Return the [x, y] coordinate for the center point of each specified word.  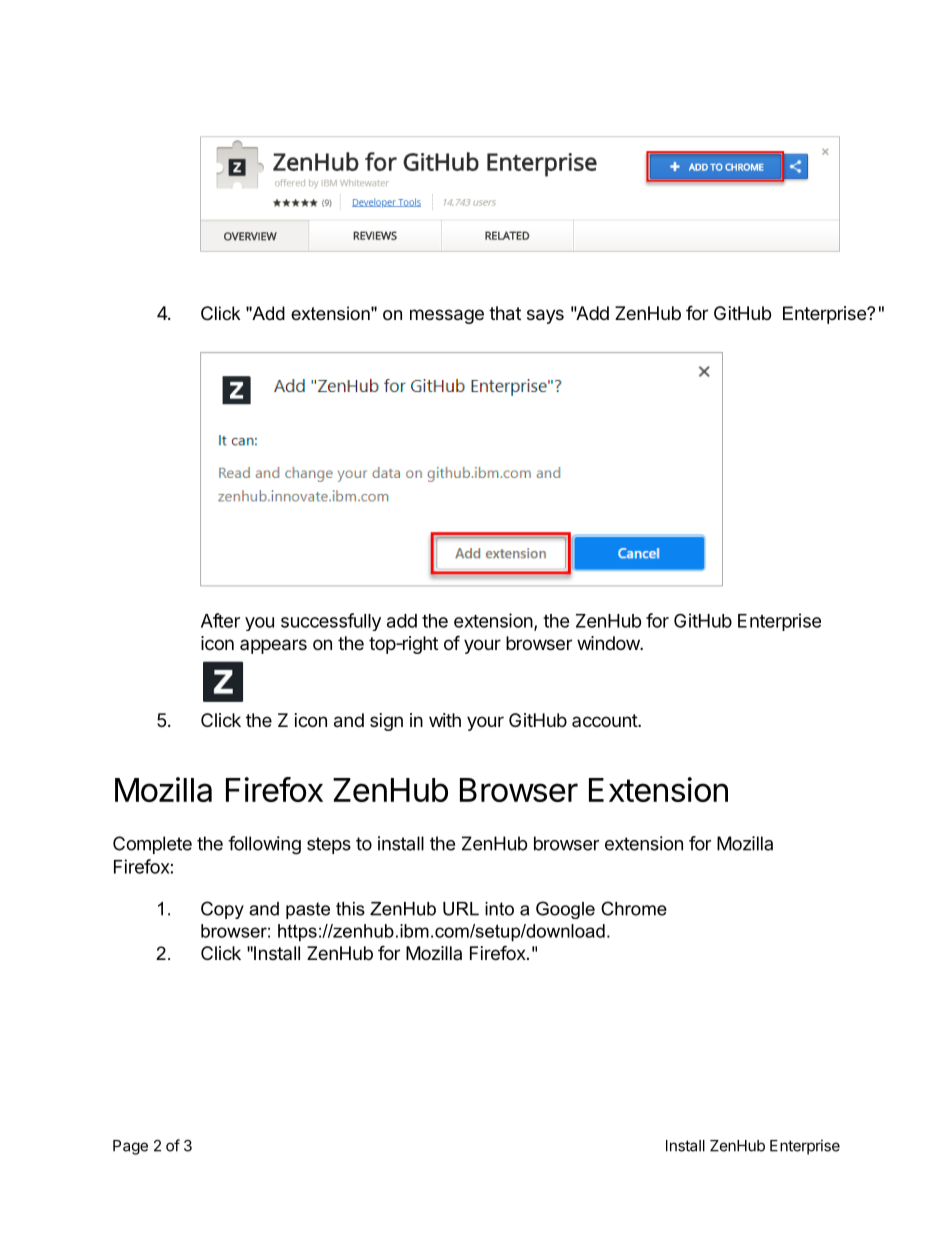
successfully [331, 622]
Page [130, 1147]
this [350, 909]
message [447, 316]
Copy [222, 910]
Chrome [634, 908]
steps [329, 845]
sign [386, 722]
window [609, 643]
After [220, 620]
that [505, 313]
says [545, 316]
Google [565, 910]
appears [273, 646]
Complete [152, 845]
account [605, 720]
